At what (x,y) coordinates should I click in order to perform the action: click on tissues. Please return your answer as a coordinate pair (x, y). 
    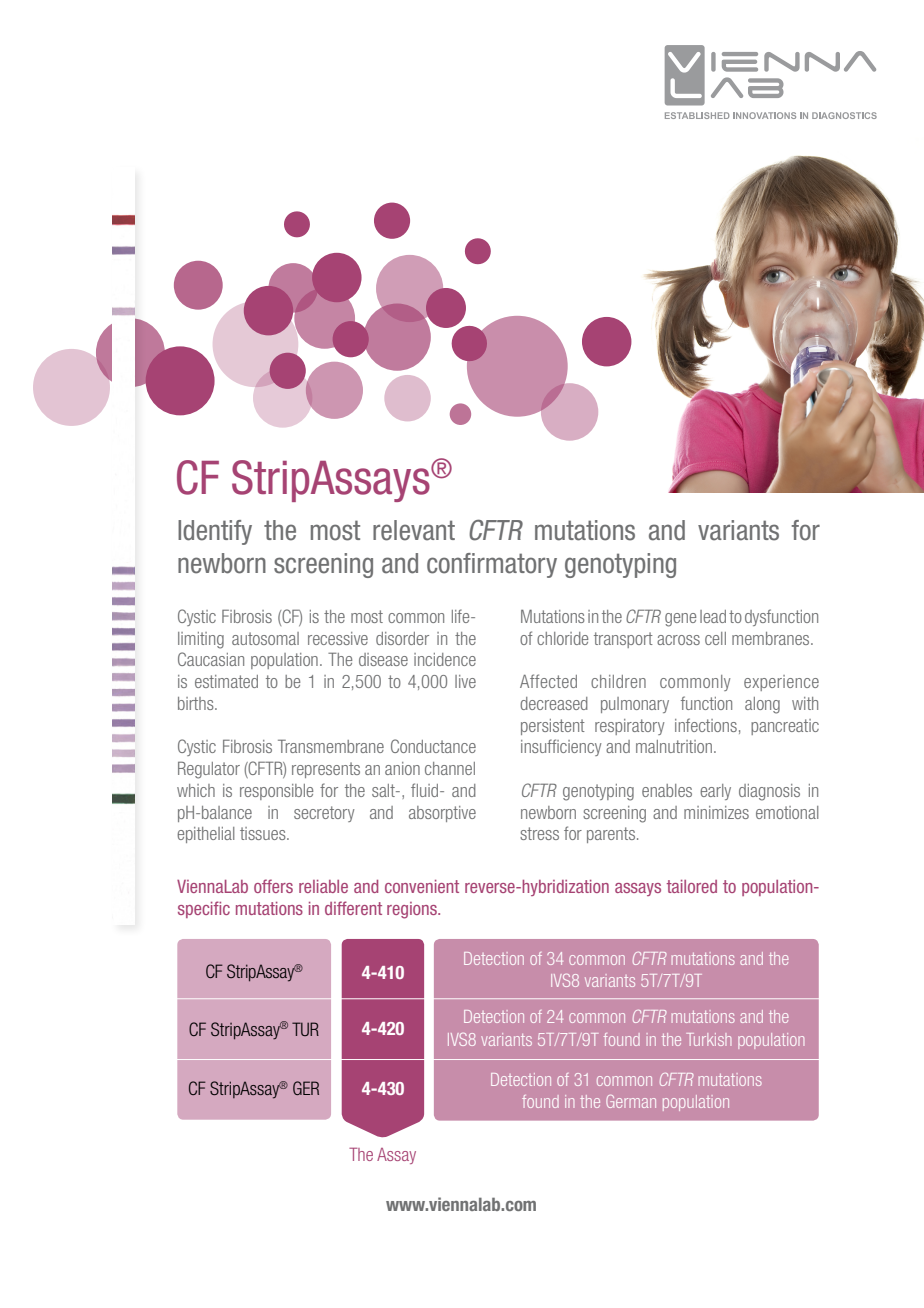
    Looking at the image, I should click on (264, 833).
